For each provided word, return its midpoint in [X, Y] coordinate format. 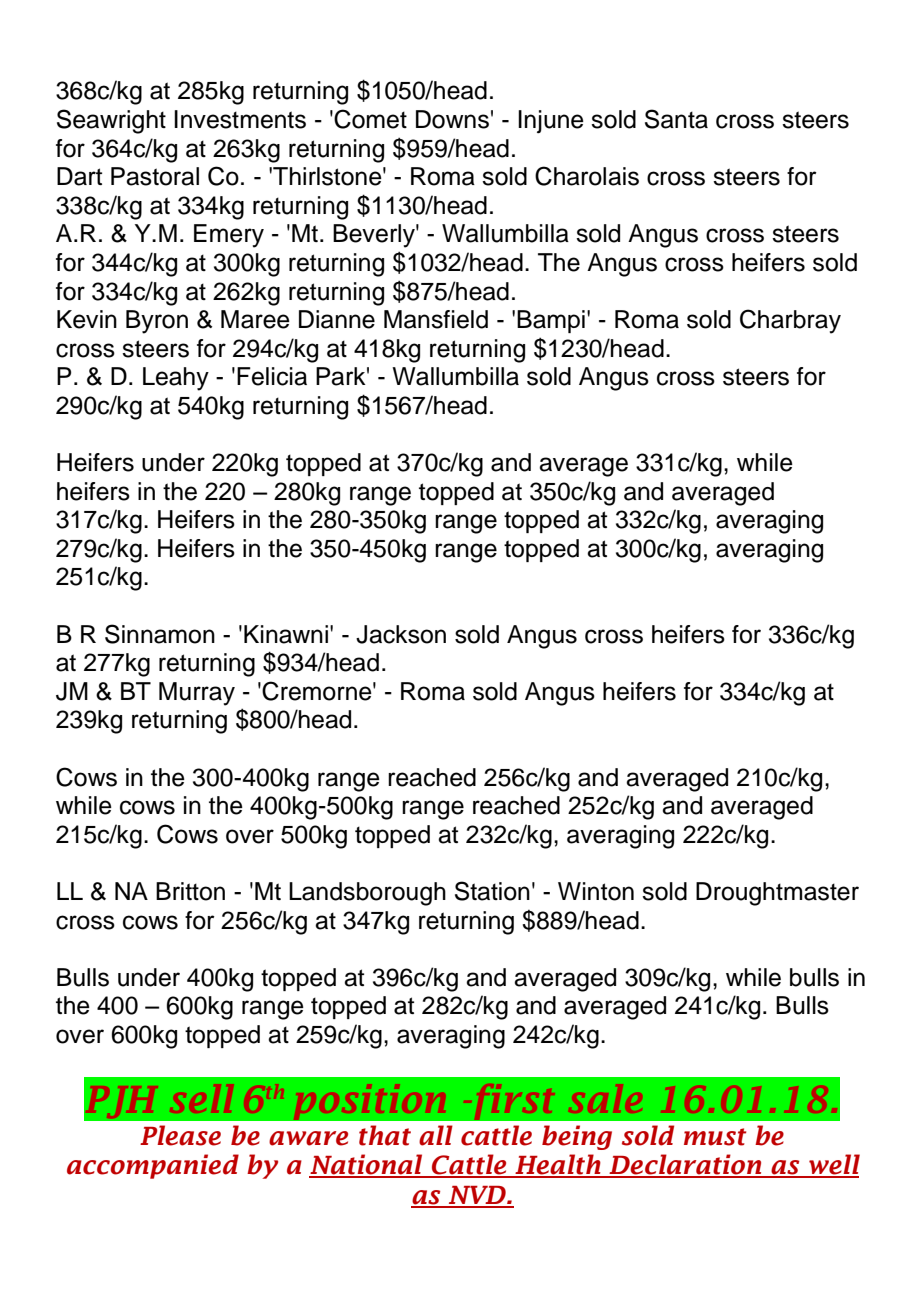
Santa [676, 119]
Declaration [685, 1165]
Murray [197, 694]
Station [492, 891]
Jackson [401, 634]
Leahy [176, 379]
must [715, 1137]
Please [180, 1135]
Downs [452, 119]
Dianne [337, 319]
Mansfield [436, 319]
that [385, 1135]
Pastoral [155, 176]
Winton [596, 891]
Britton [190, 891]
